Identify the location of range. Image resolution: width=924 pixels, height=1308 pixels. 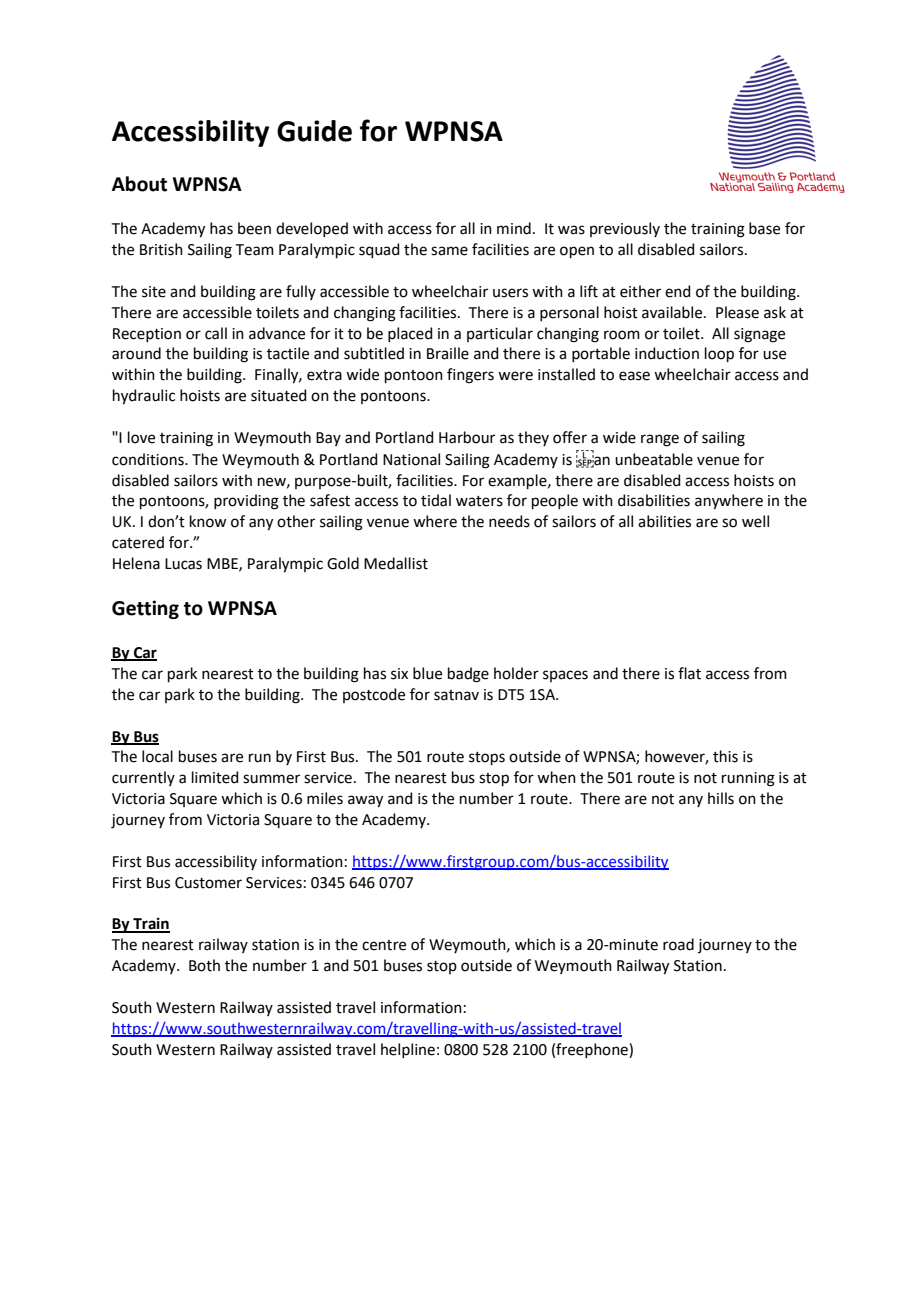
(660, 440).
